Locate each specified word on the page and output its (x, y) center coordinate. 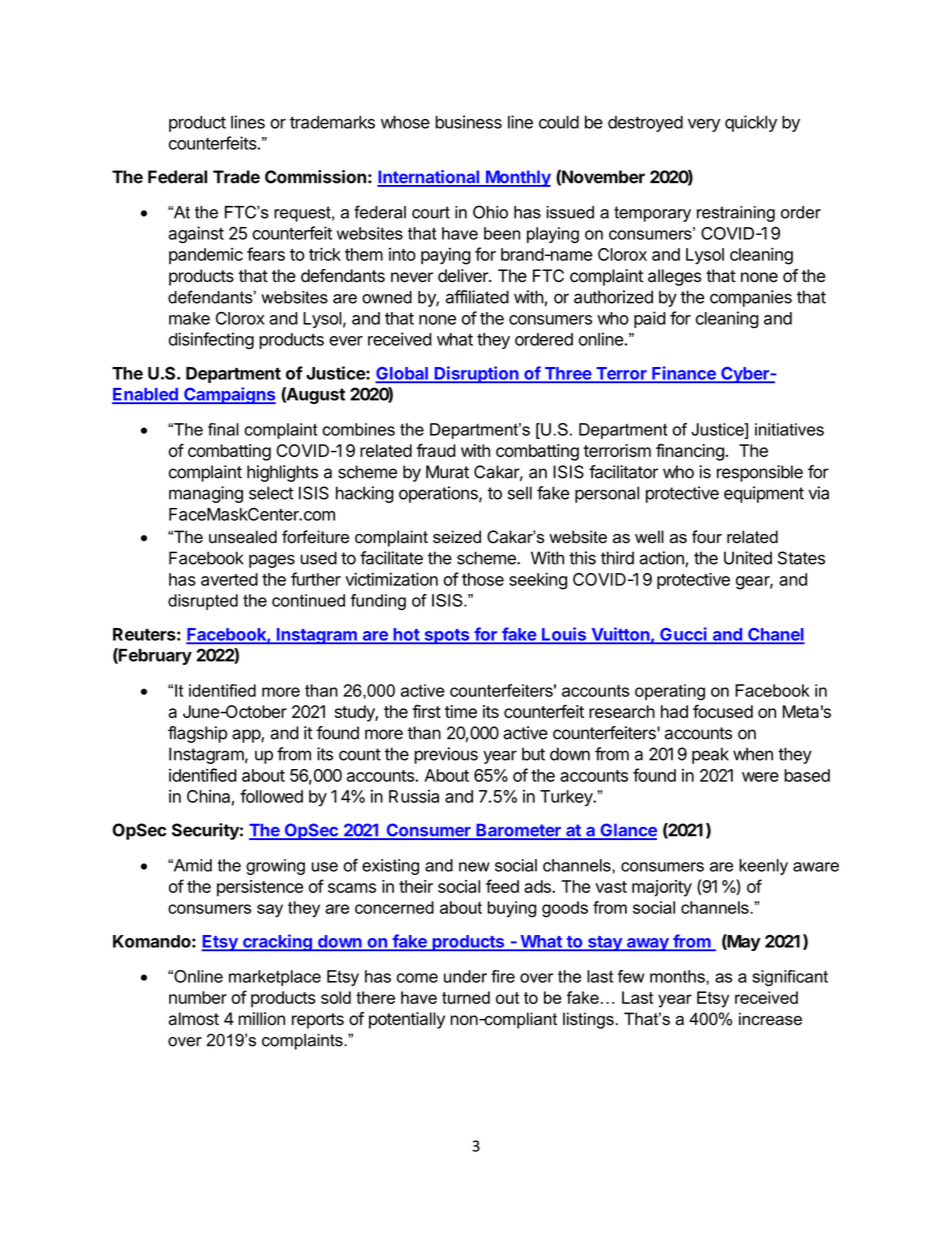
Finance (684, 374)
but (533, 754)
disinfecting (211, 341)
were (760, 777)
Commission (315, 177)
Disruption (477, 374)
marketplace (275, 978)
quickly (751, 123)
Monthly (517, 178)
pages (272, 561)
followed (271, 796)
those (483, 579)
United (748, 558)
